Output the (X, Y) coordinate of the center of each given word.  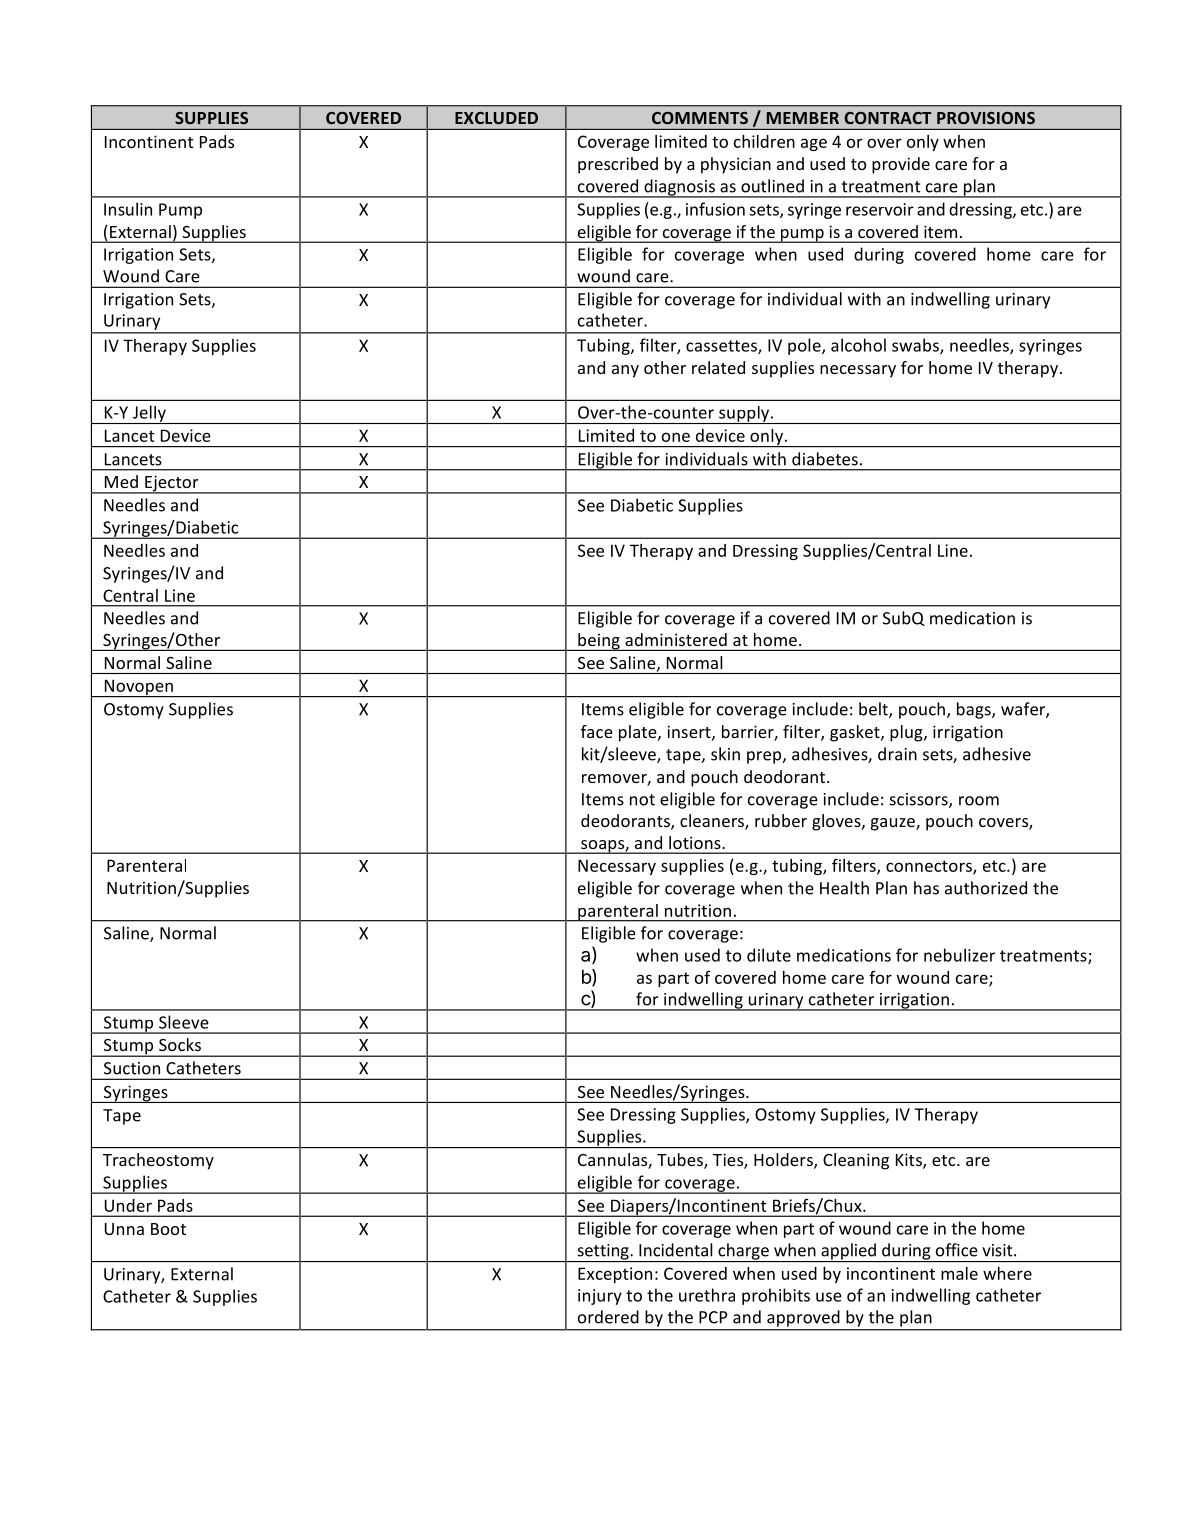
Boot (168, 1229)
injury (600, 1297)
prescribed (618, 165)
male (959, 1273)
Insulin (128, 209)
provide (901, 165)
